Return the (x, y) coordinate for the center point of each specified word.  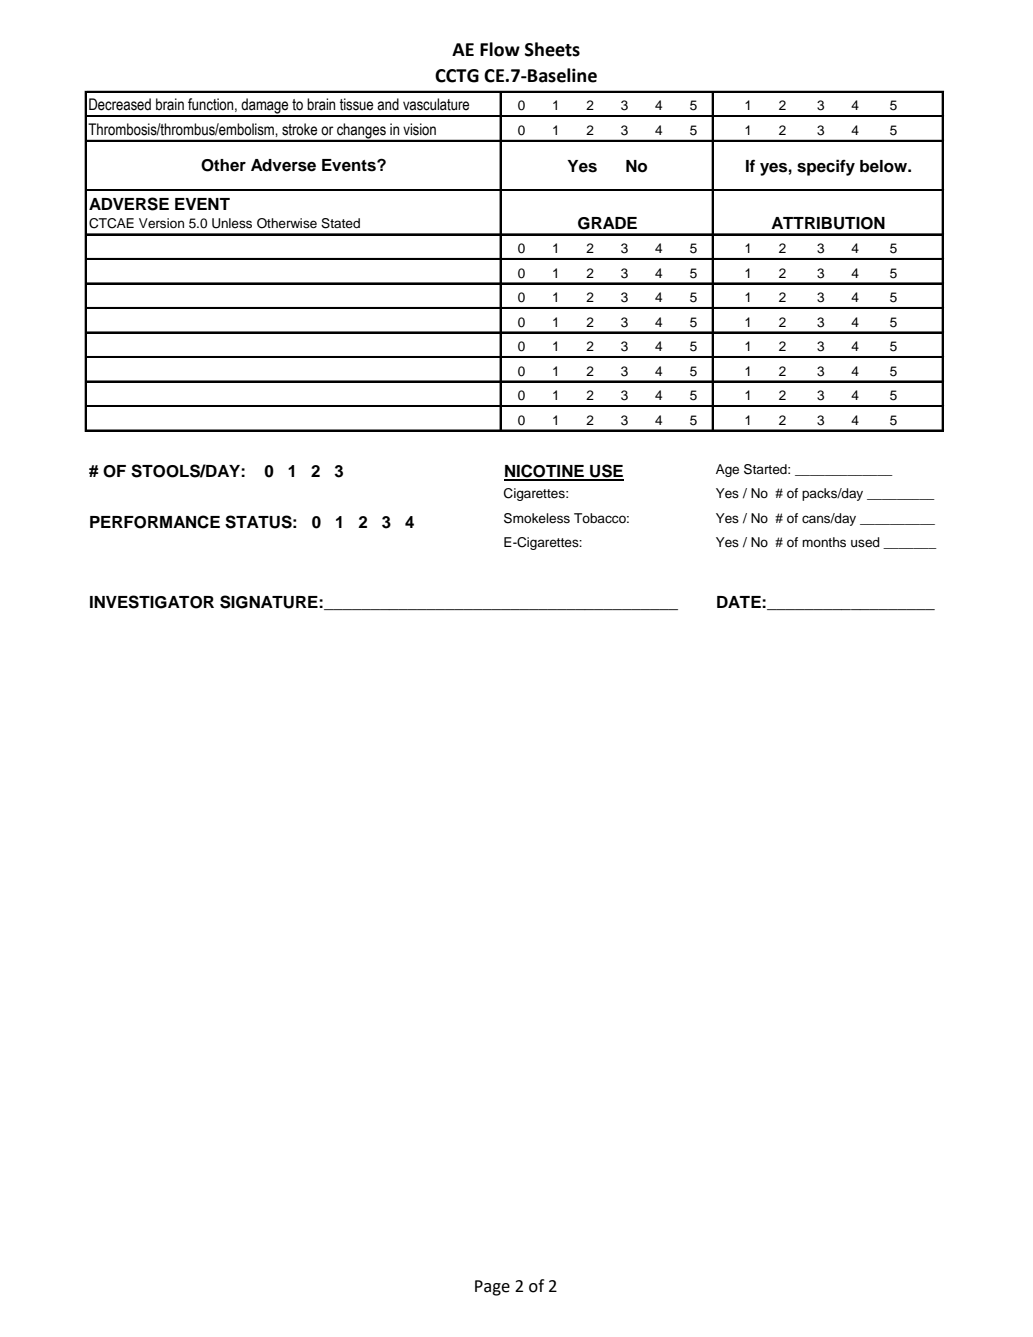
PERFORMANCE (155, 522)
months (824, 542)
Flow (500, 49)
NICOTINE (545, 472)
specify (826, 167)
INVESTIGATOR (152, 602)
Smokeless (537, 518)
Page (492, 1288)
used (865, 542)
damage (265, 107)
